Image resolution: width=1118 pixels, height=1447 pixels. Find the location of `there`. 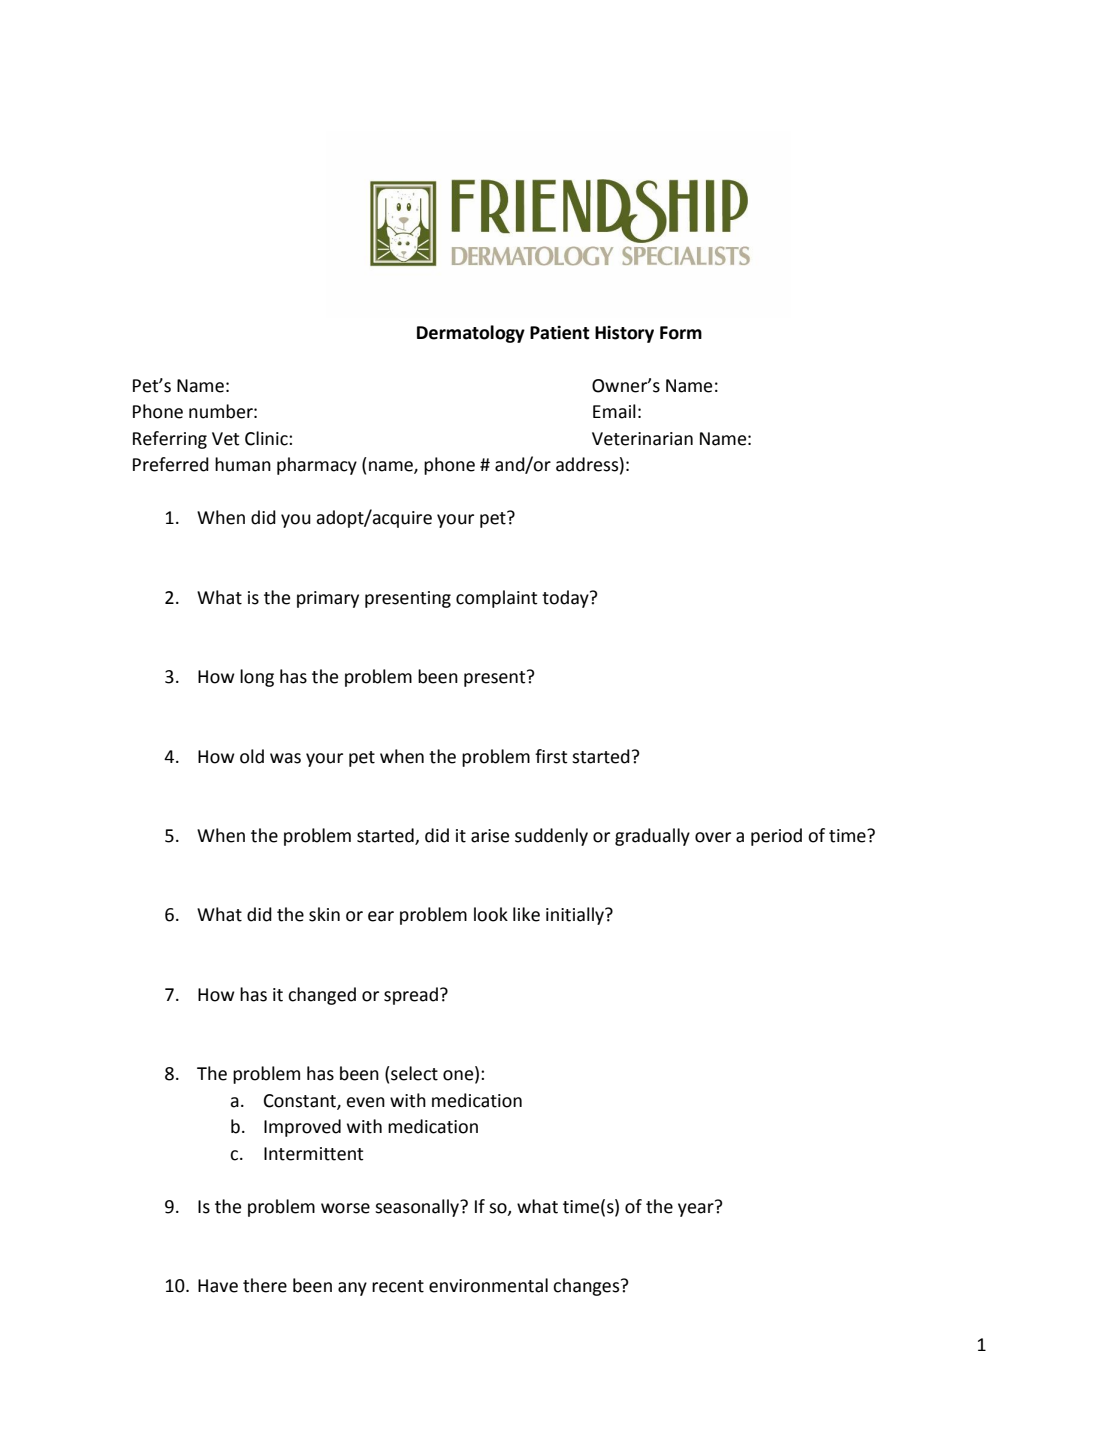

there is located at coordinates (265, 1285).
